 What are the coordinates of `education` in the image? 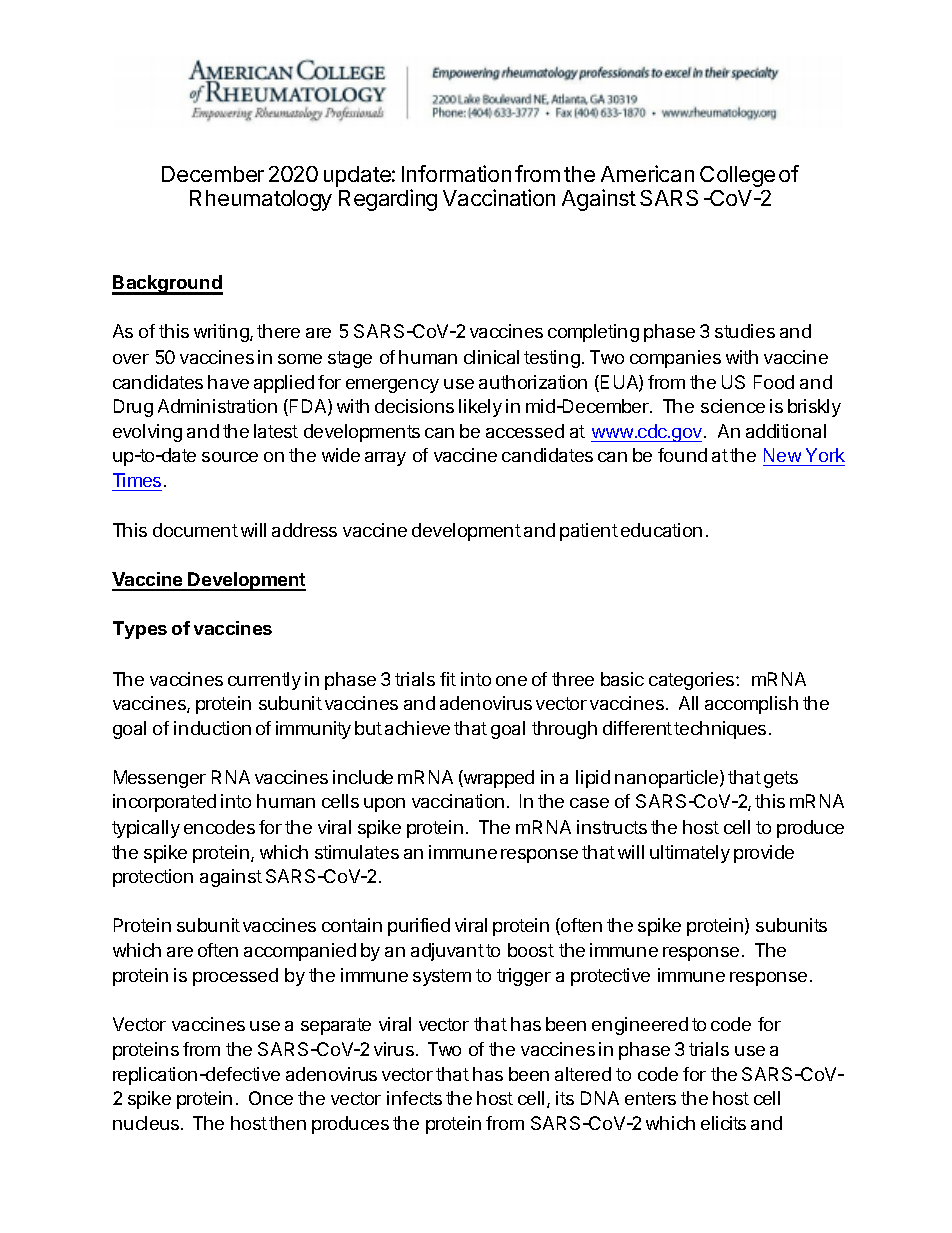 It's located at (661, 530).
